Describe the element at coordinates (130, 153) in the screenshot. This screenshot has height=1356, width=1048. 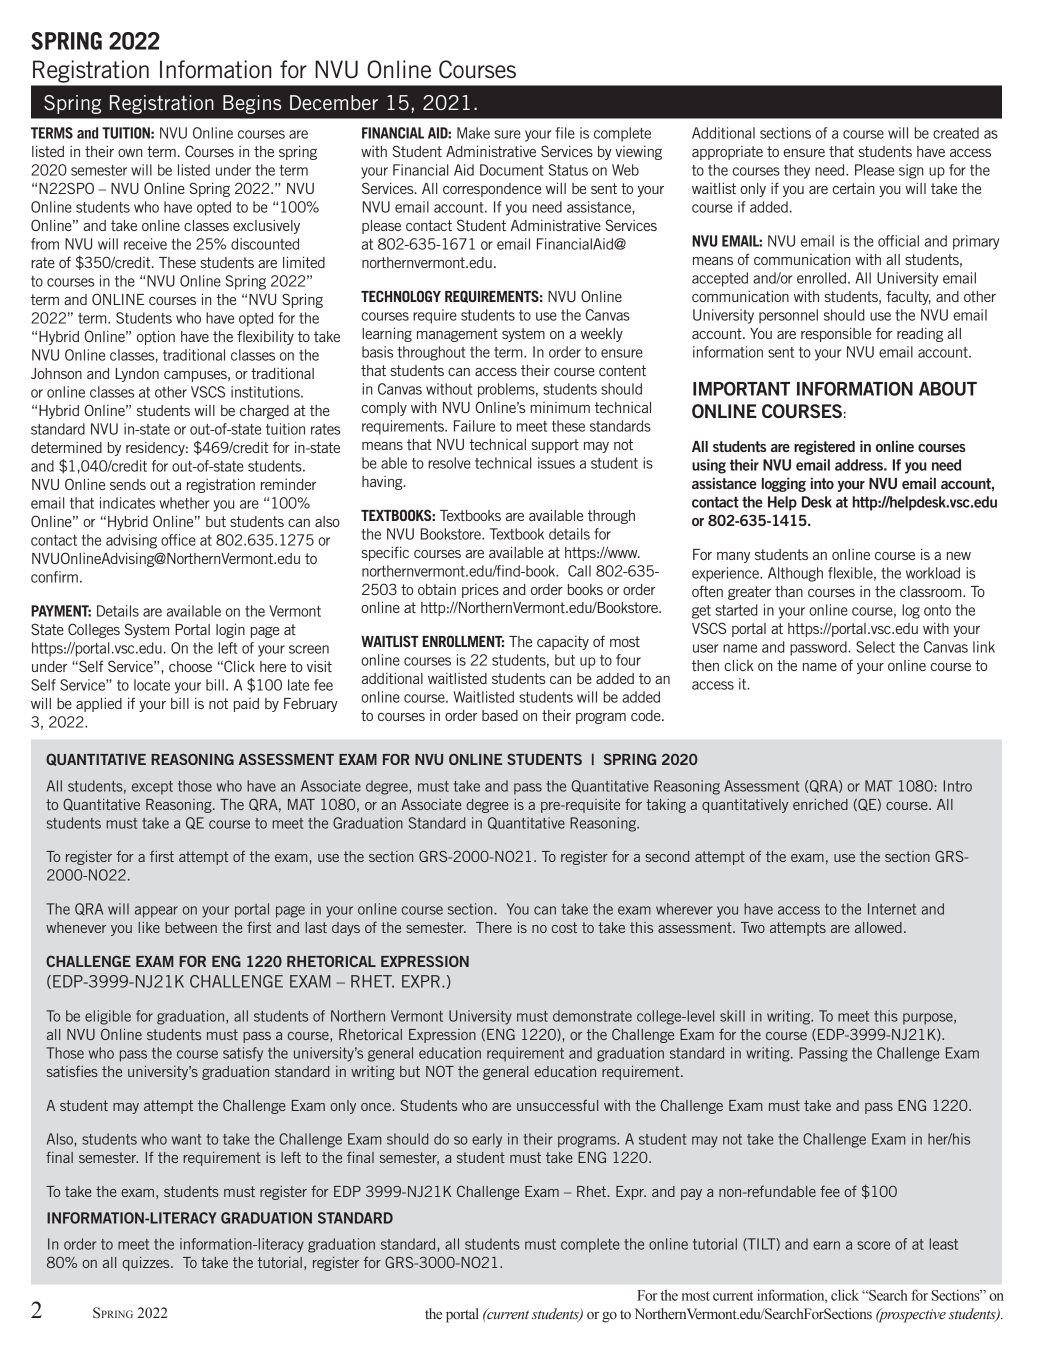
I see `own` at that location.
